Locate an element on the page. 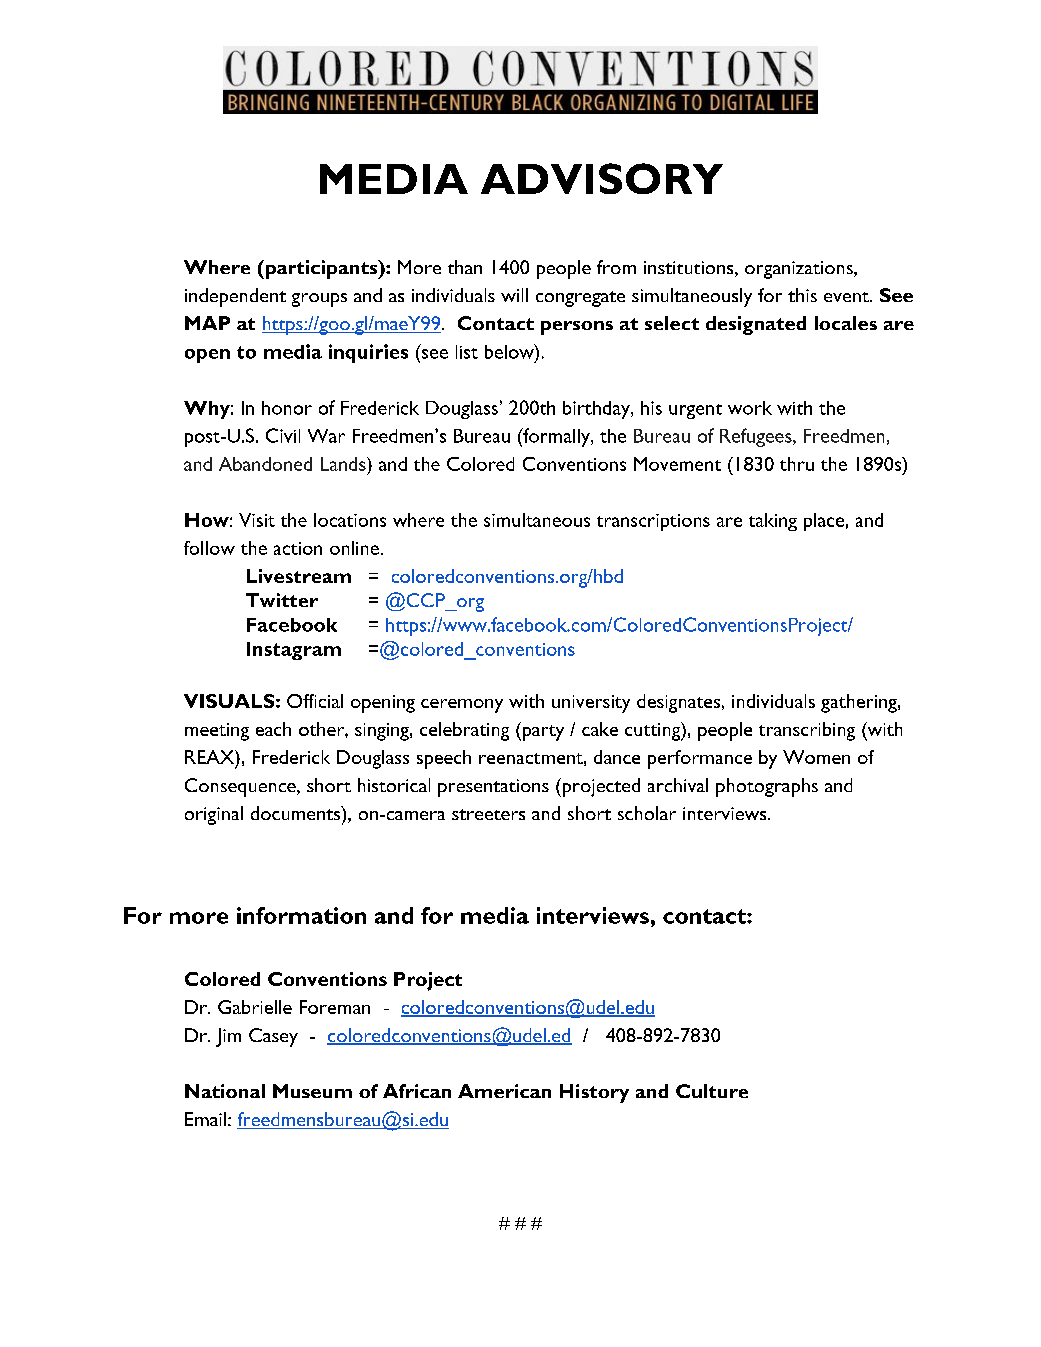  photographs is located at coordinates (767, 787).
